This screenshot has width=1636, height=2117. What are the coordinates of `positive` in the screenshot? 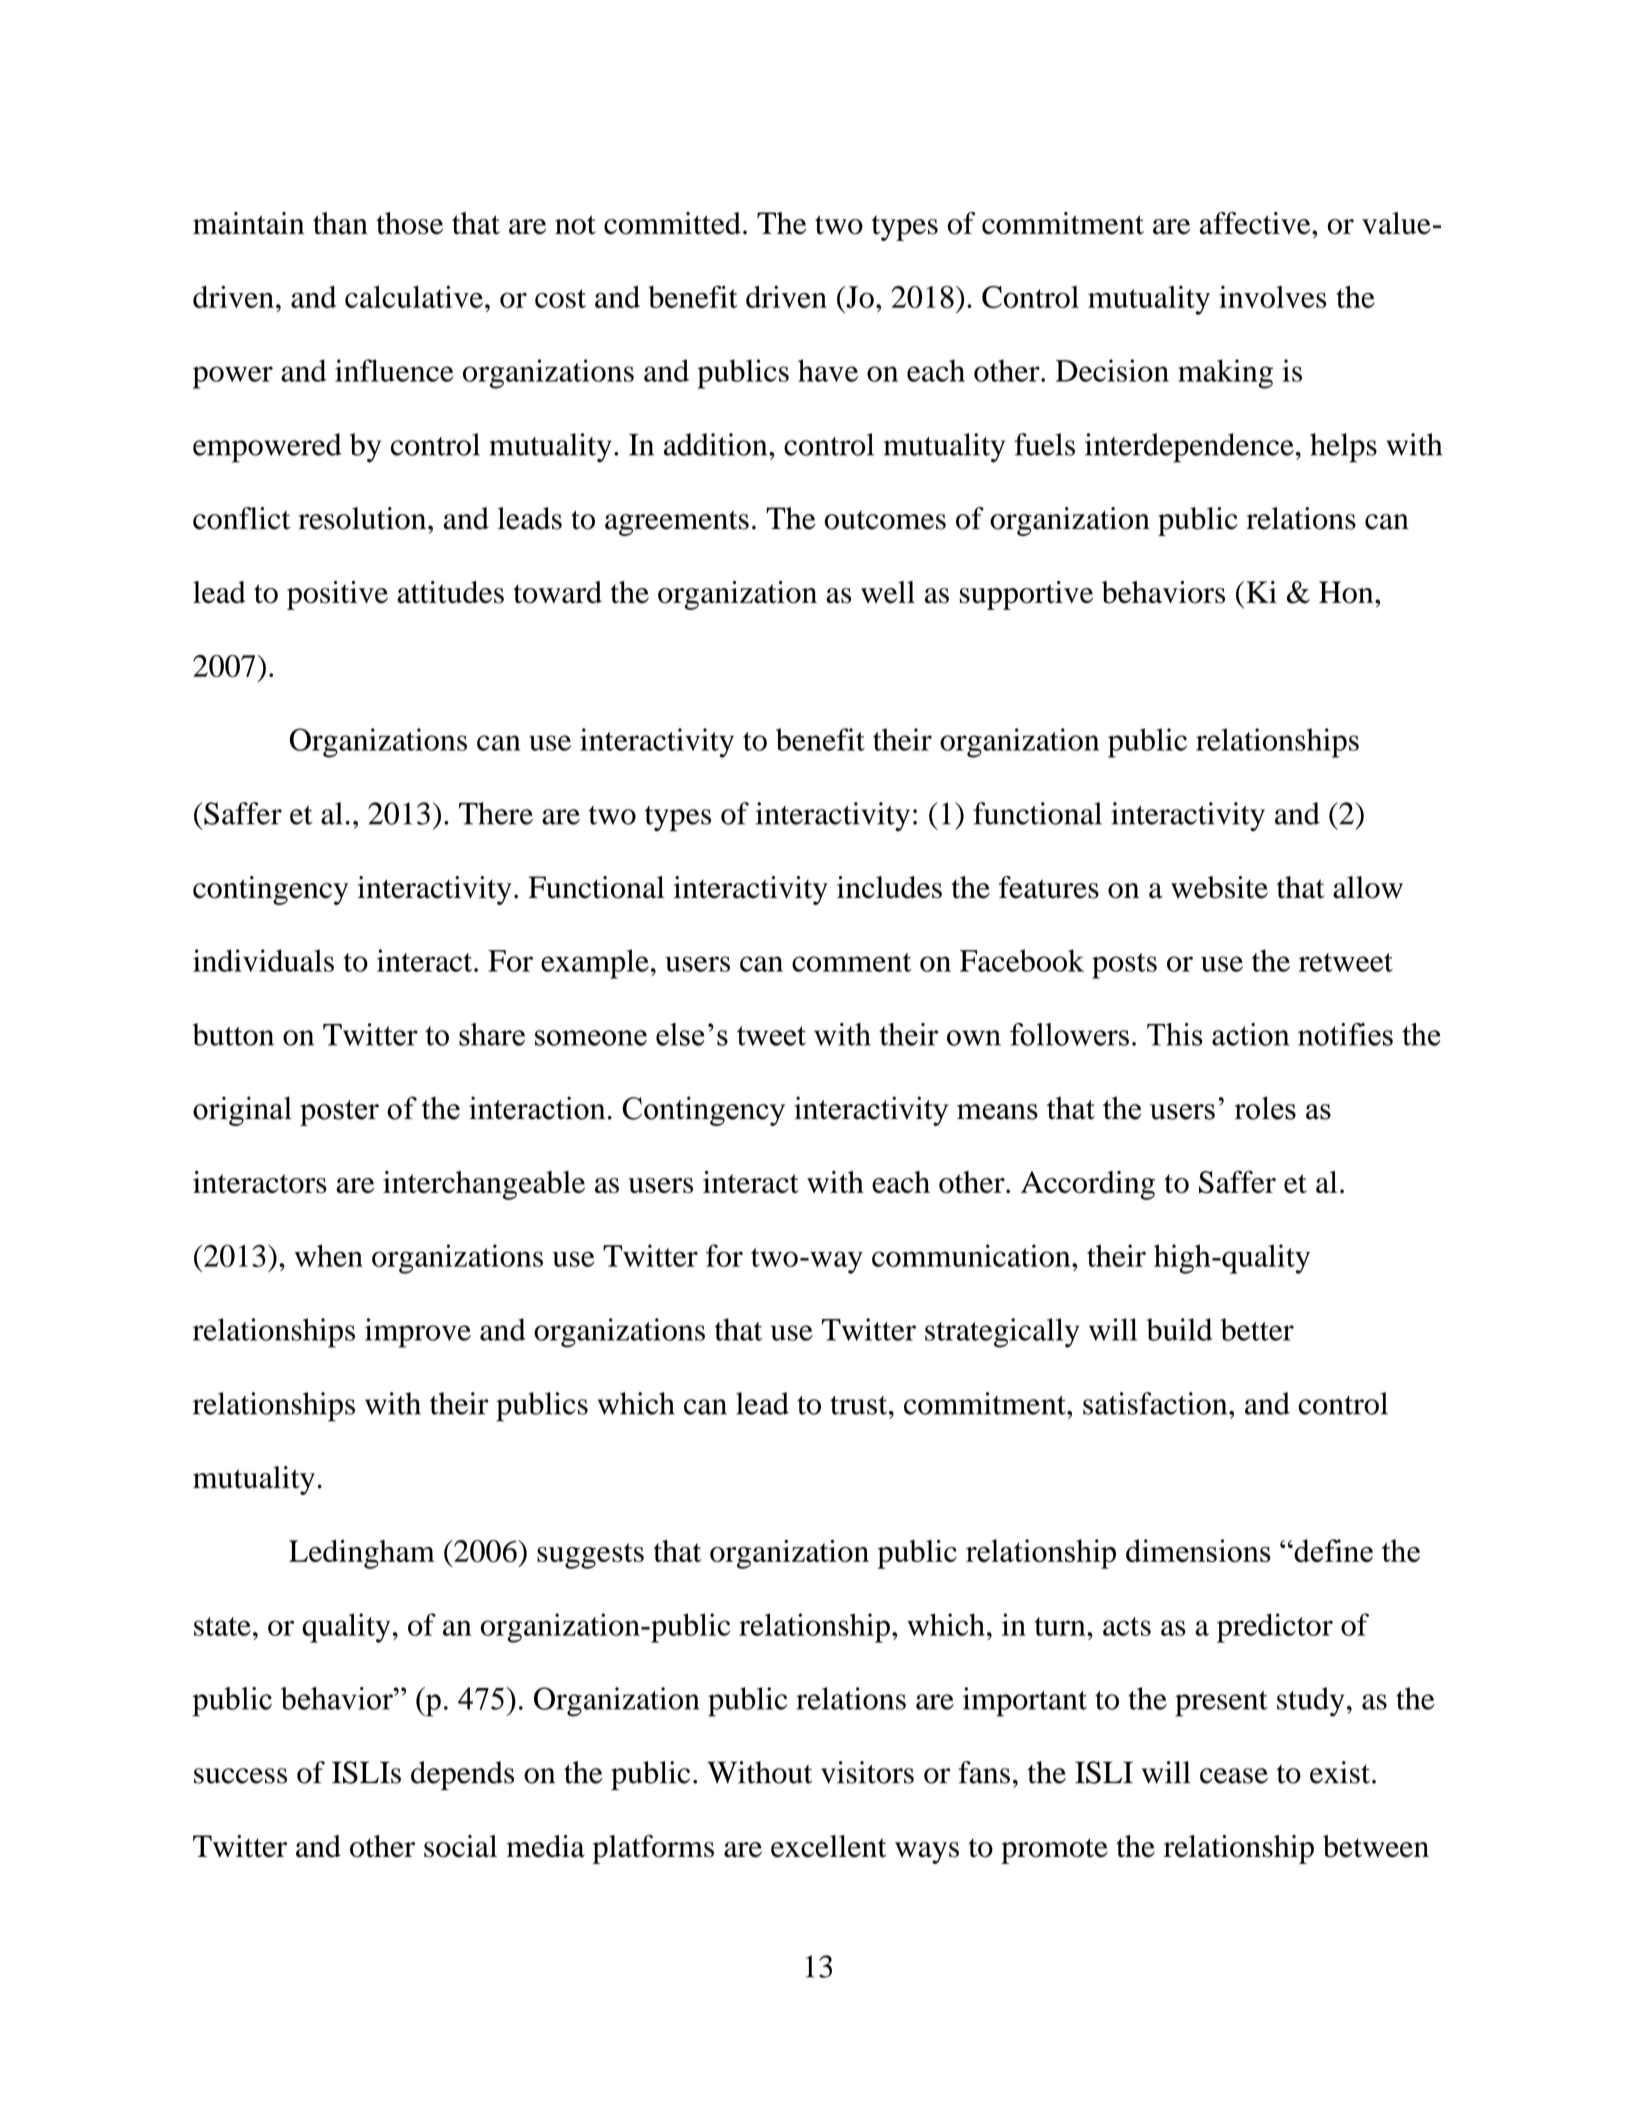 It's located at (337, 595).
